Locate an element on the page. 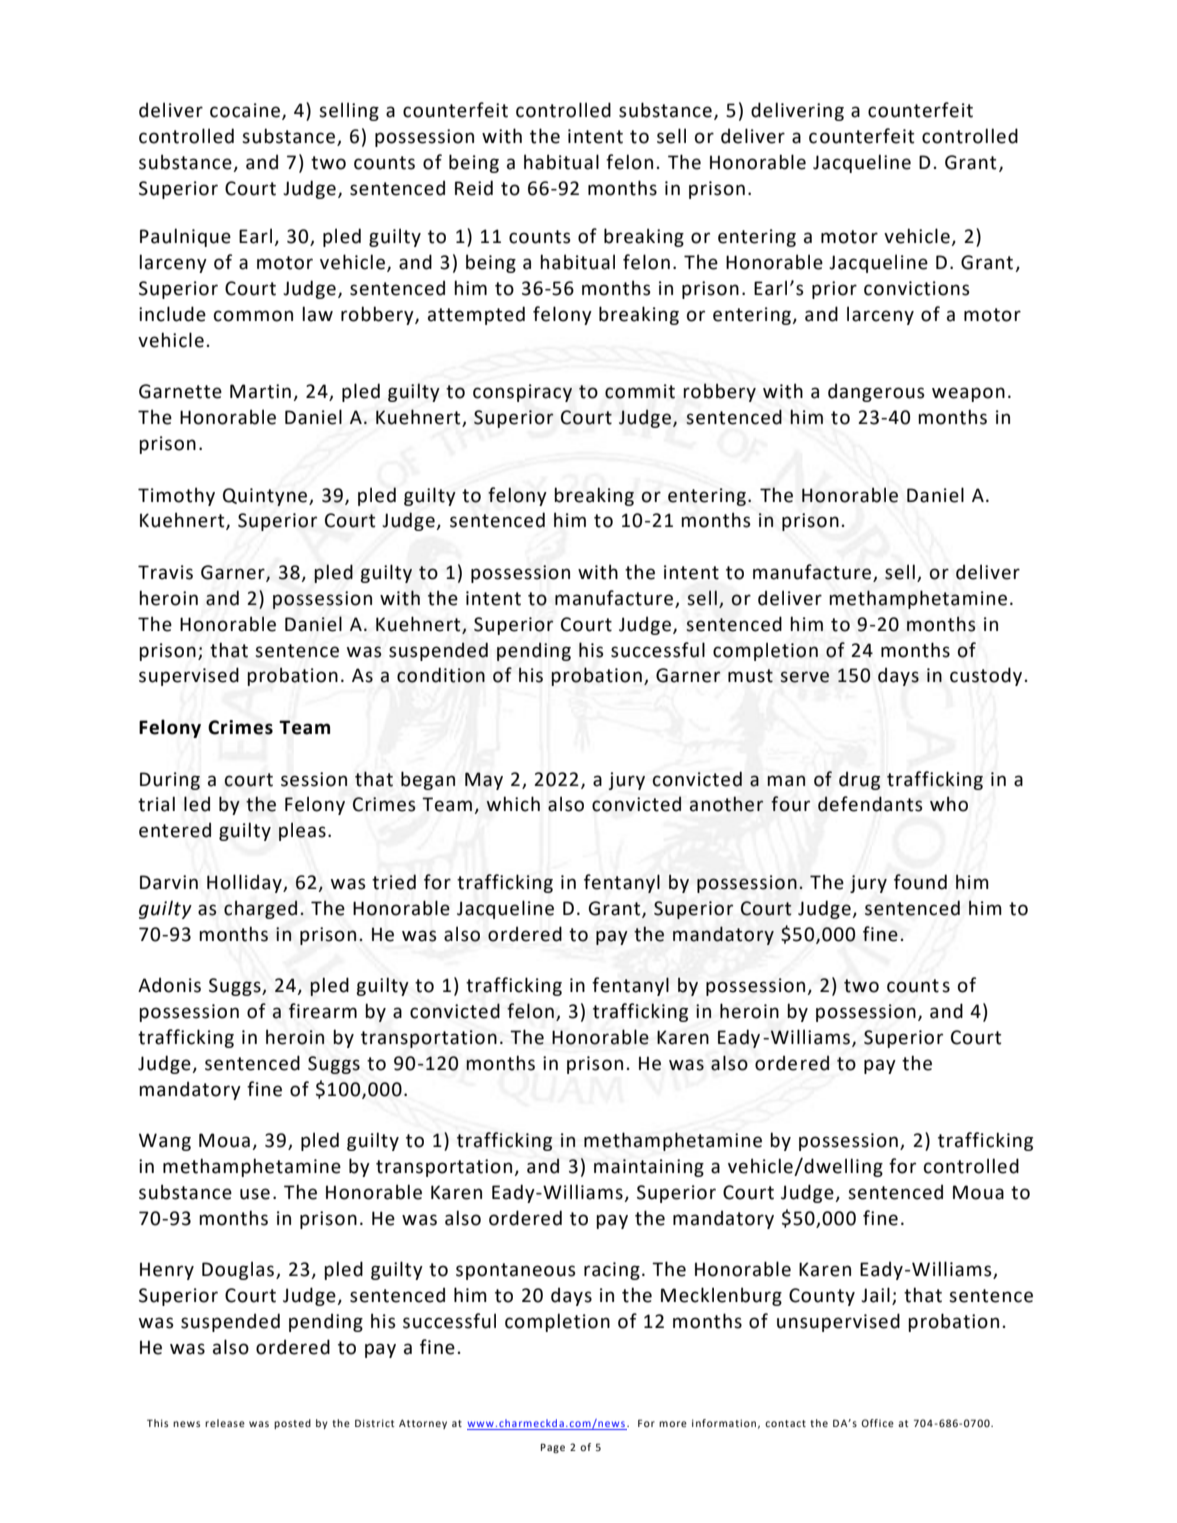 The width and height of the page is (1177, 1523). Reid is located at coordinates (474, 188).
